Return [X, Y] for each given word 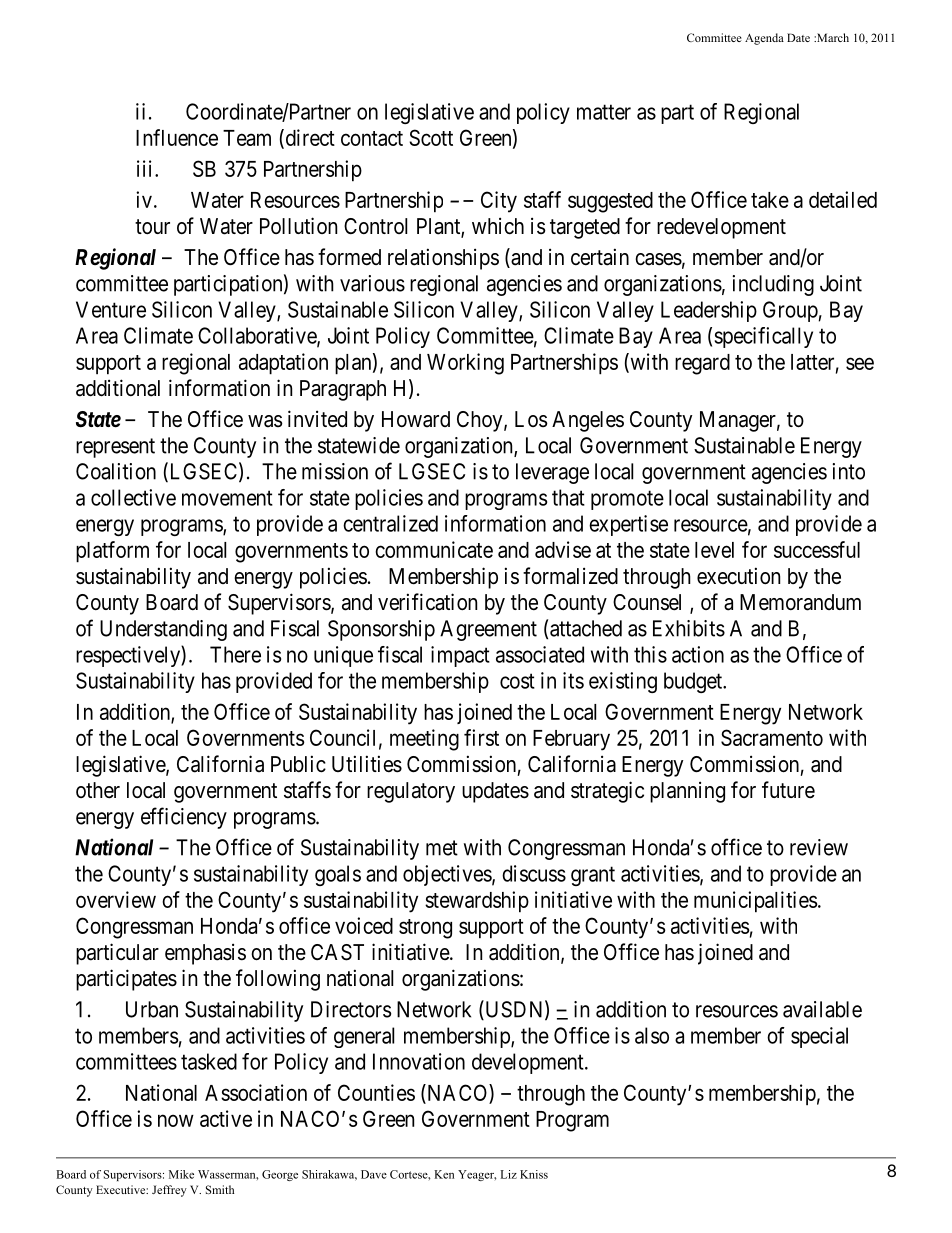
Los [531, 419]
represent [115, 448]
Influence [177, 137]
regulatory [411, 792]
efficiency [184, 818]
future [788, 790]
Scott [431, 137]
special [819, 1037]
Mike [181, 1174]
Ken [444, 1174]
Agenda [764, 39]
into [849, 471]
